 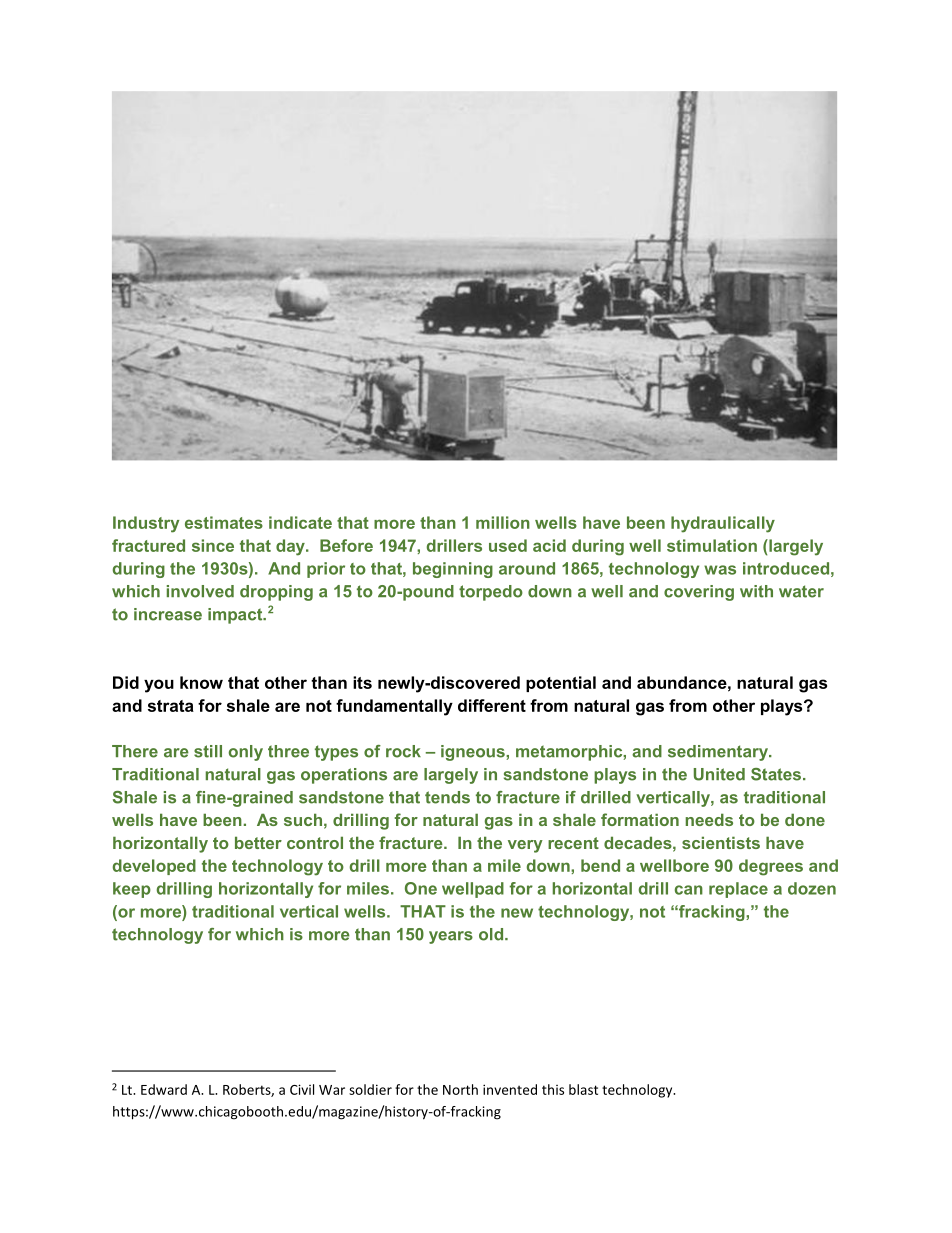 What do you see at coordinates (508, 545) in the page?
I see `used` at bounding box center [508, 545].
